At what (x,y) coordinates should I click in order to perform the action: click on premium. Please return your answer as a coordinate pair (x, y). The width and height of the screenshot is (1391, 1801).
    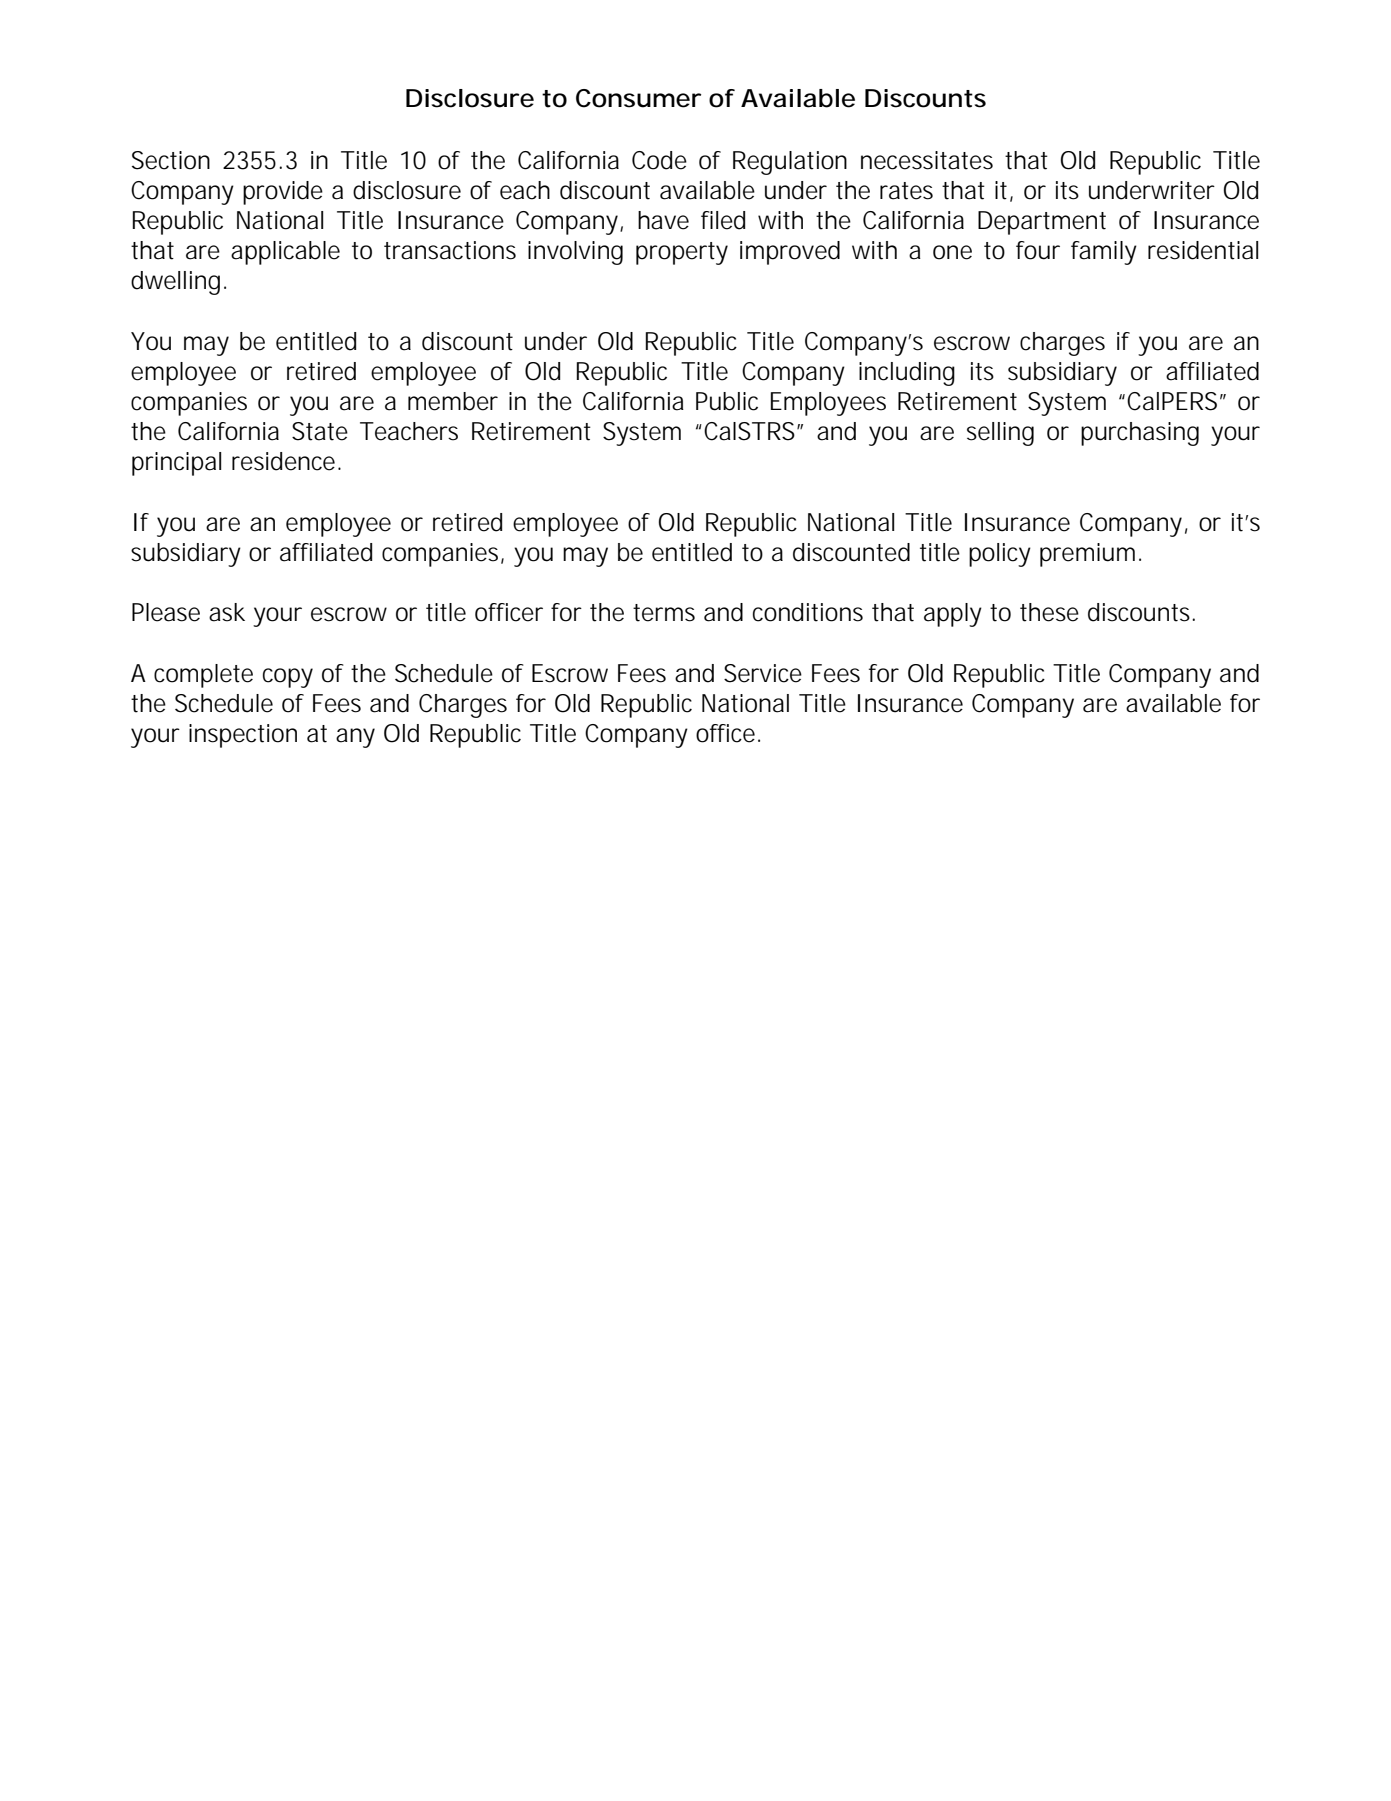
    Looking at the image, I should click on (1087, 555).
